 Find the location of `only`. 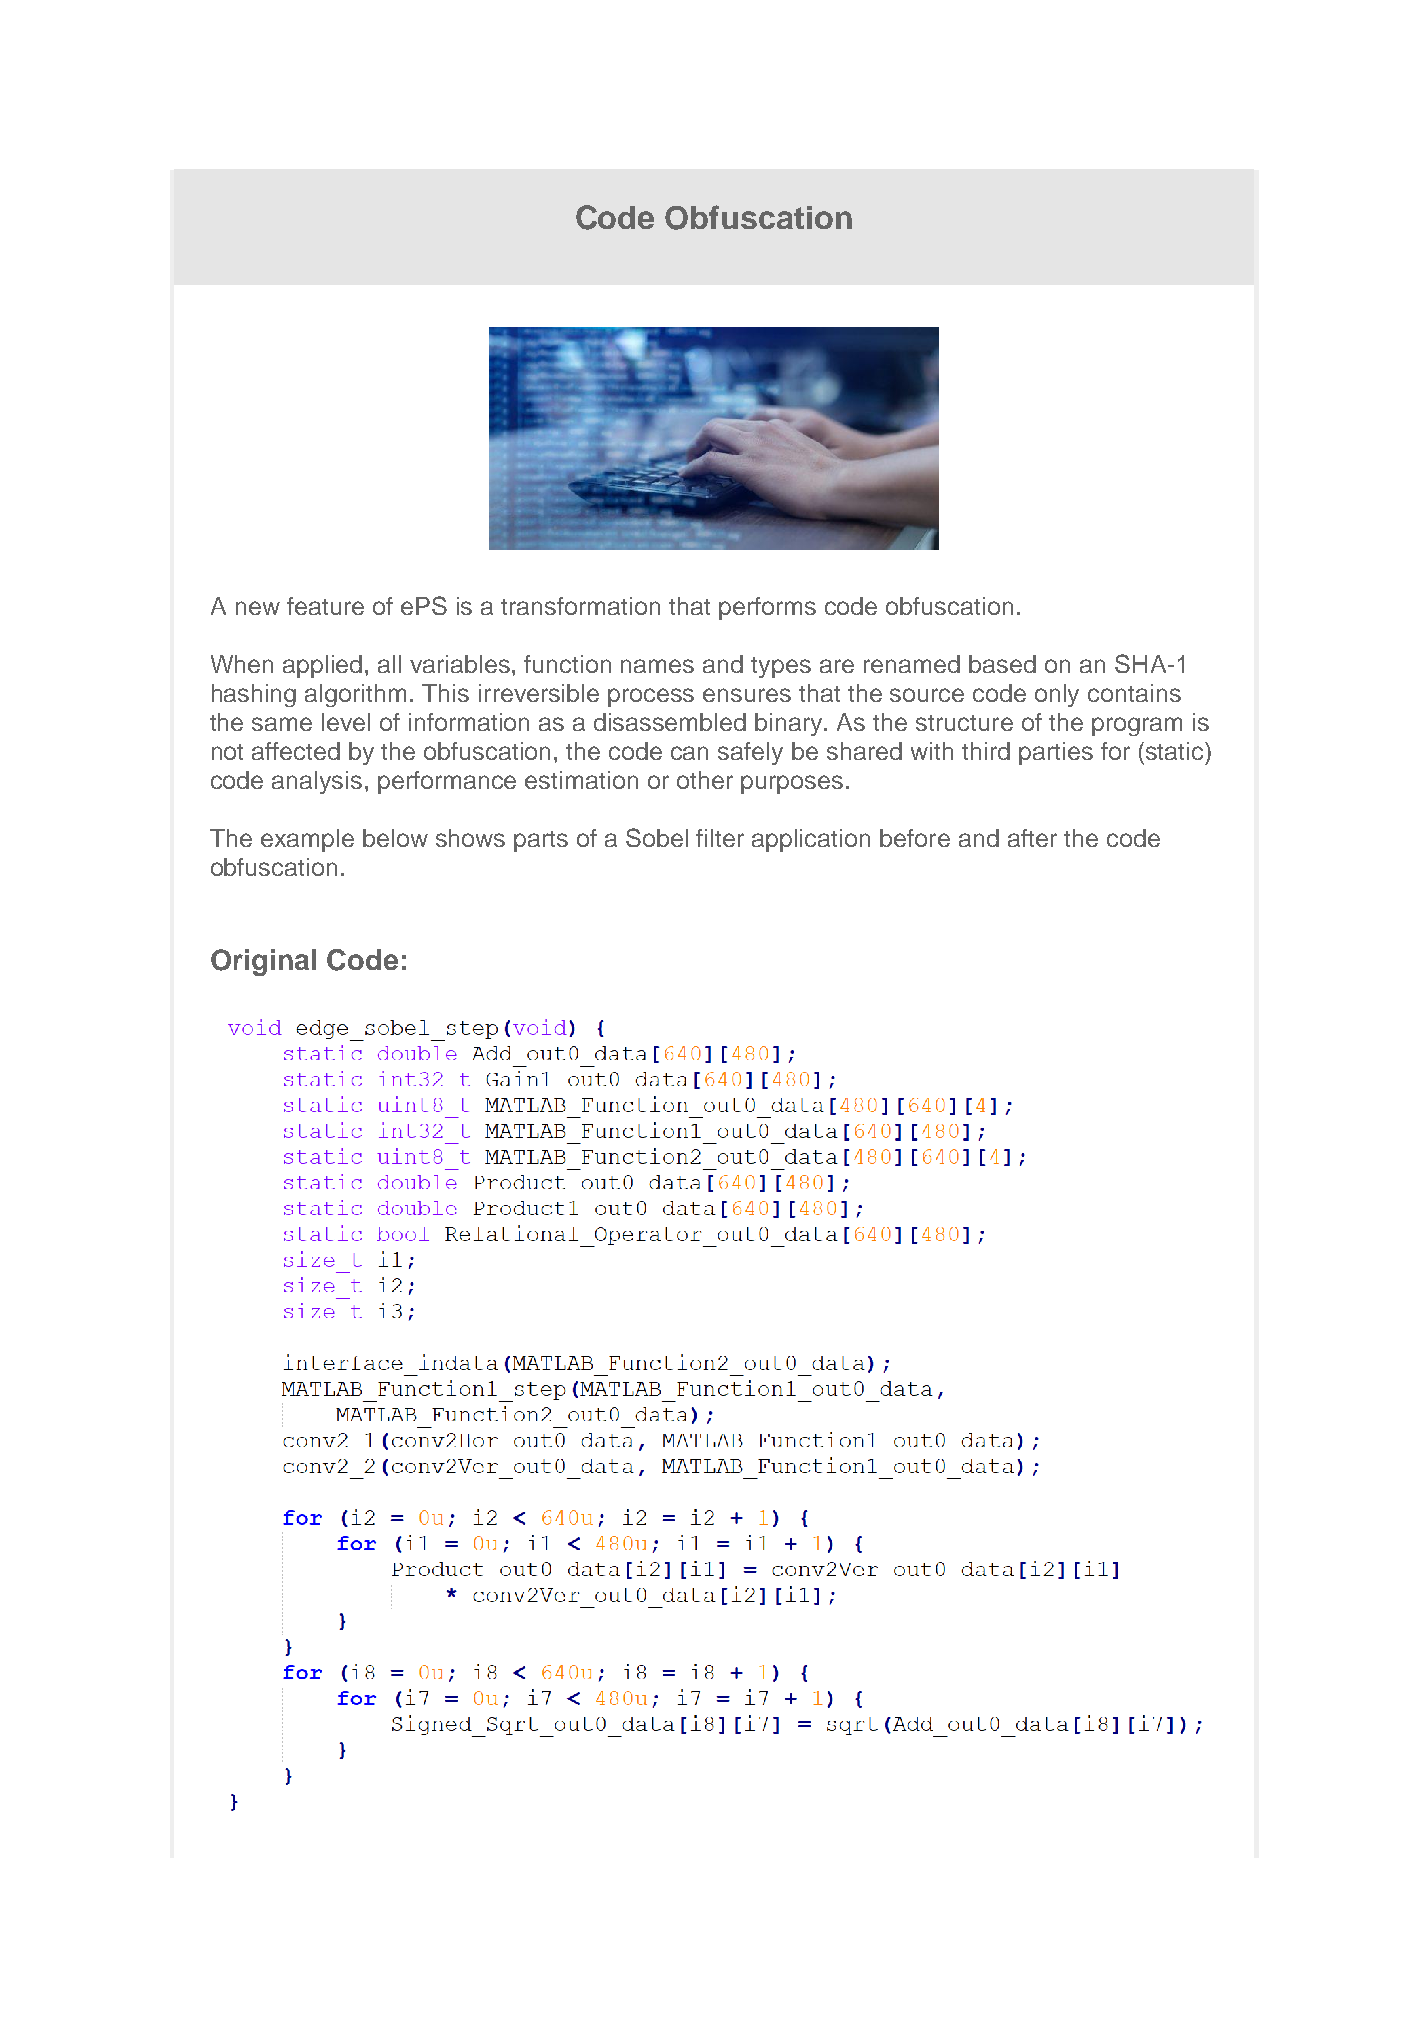

only is located at coordinates (1057, 695).
